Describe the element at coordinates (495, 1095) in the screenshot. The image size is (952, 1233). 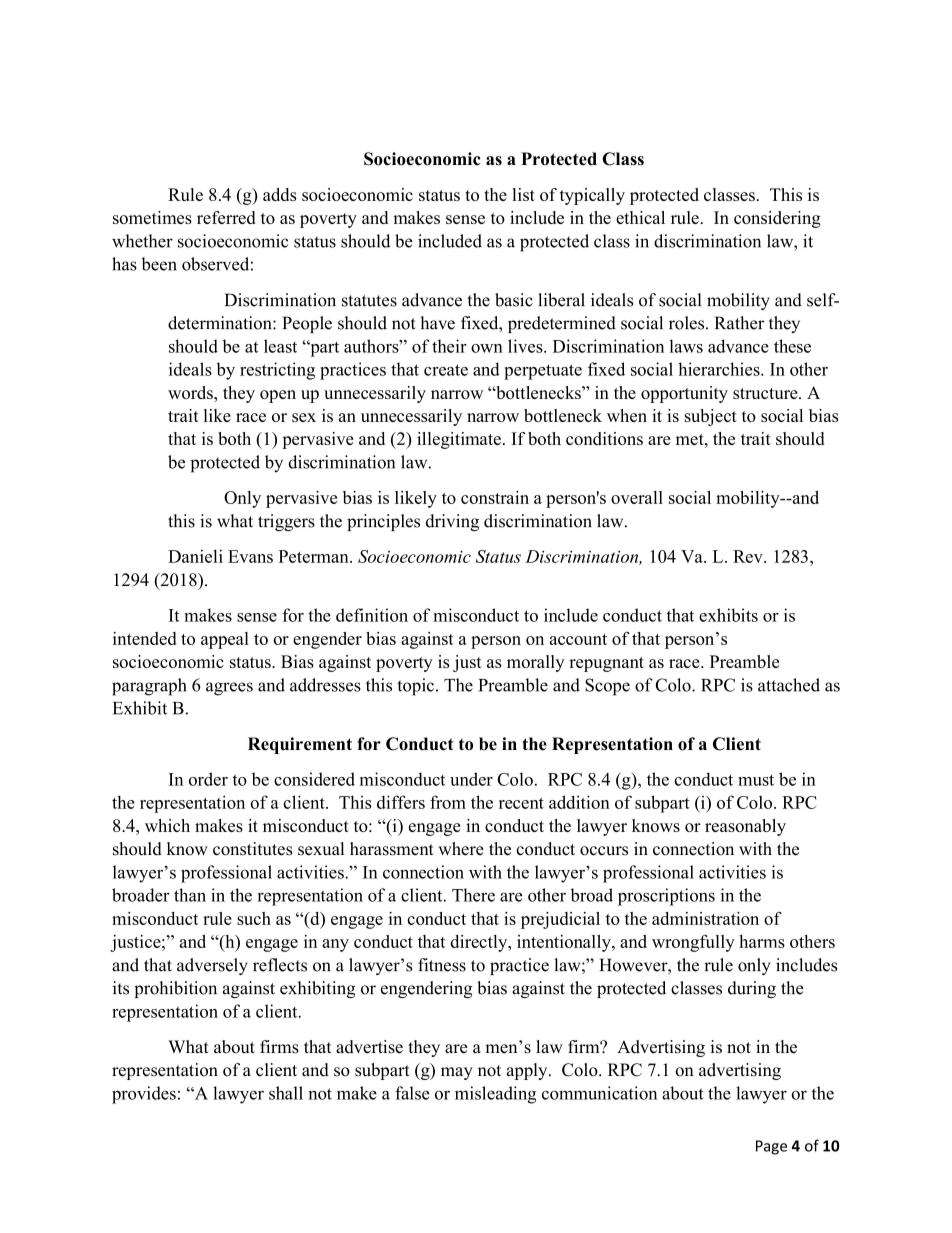
I see `misleading` at that location.
